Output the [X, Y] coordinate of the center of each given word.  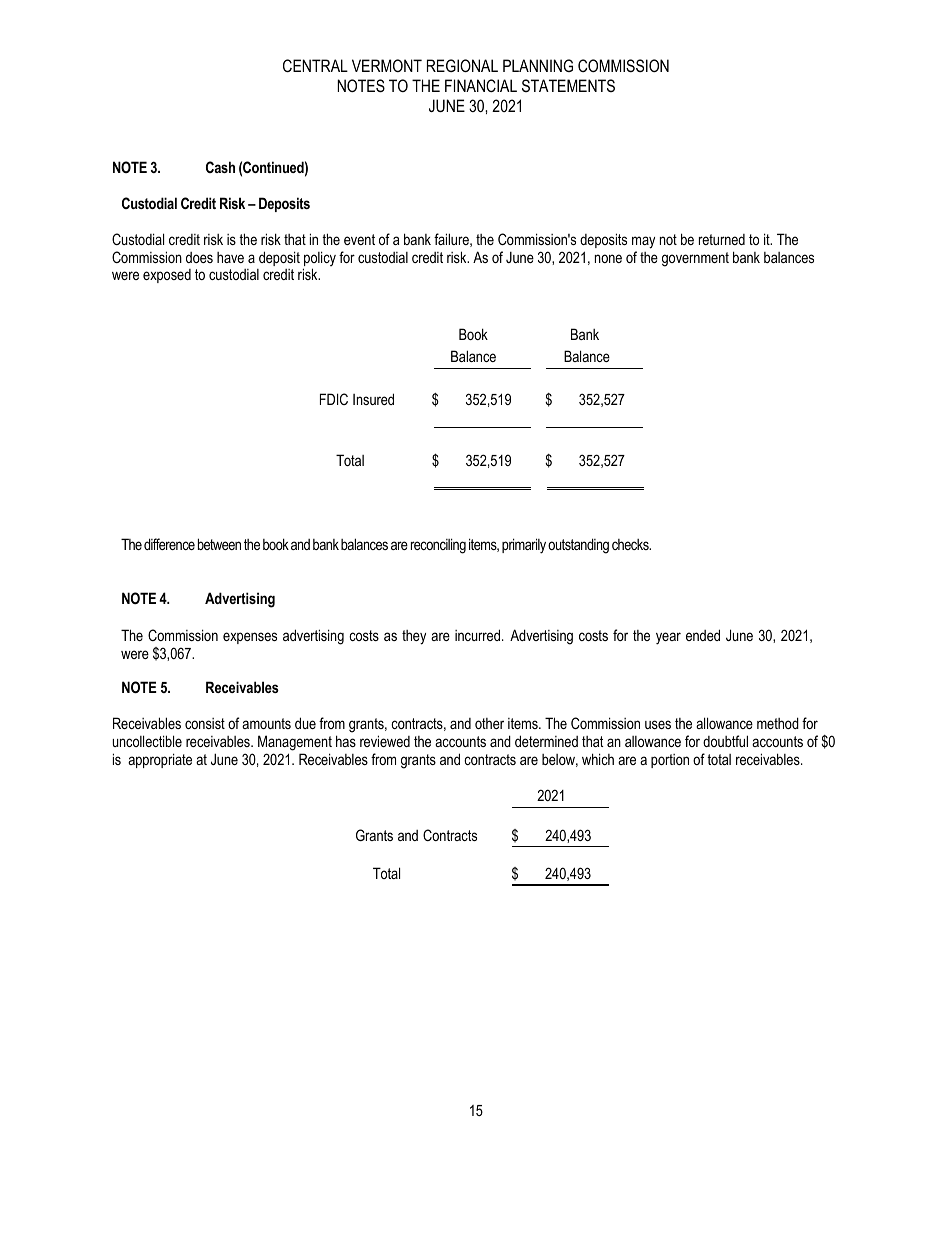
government [695, 259]
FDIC [334, 399]
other [489, 723]
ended [703, 635]
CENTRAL [315, 65]
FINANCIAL [481, 85]
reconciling [438, 546]
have [230, 257]
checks [631, 544]
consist [205, 723]
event [359, 239]
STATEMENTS [568, 85]
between [219, 544]
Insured [373, 399]
